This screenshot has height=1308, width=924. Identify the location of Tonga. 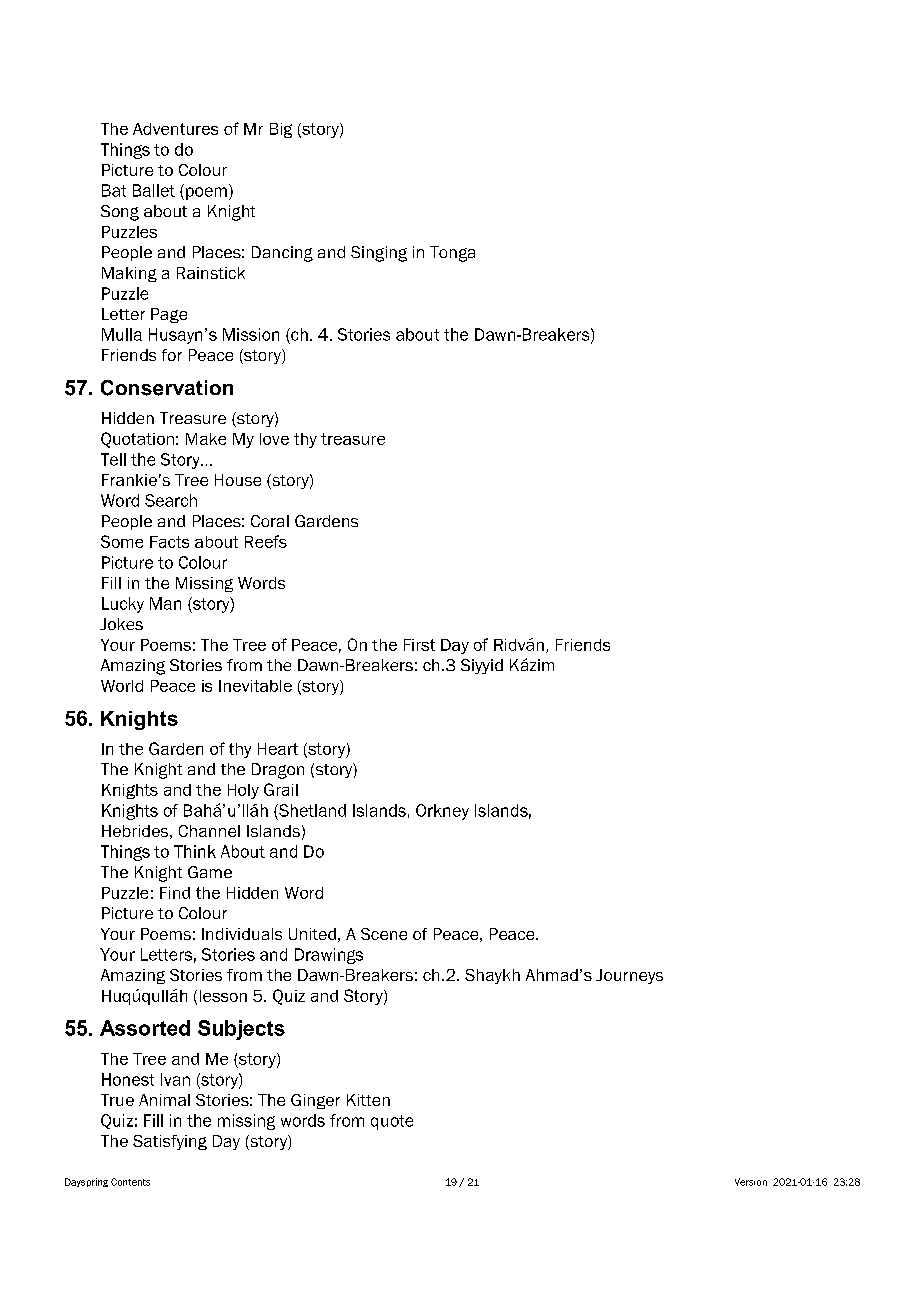
(452, 254).
